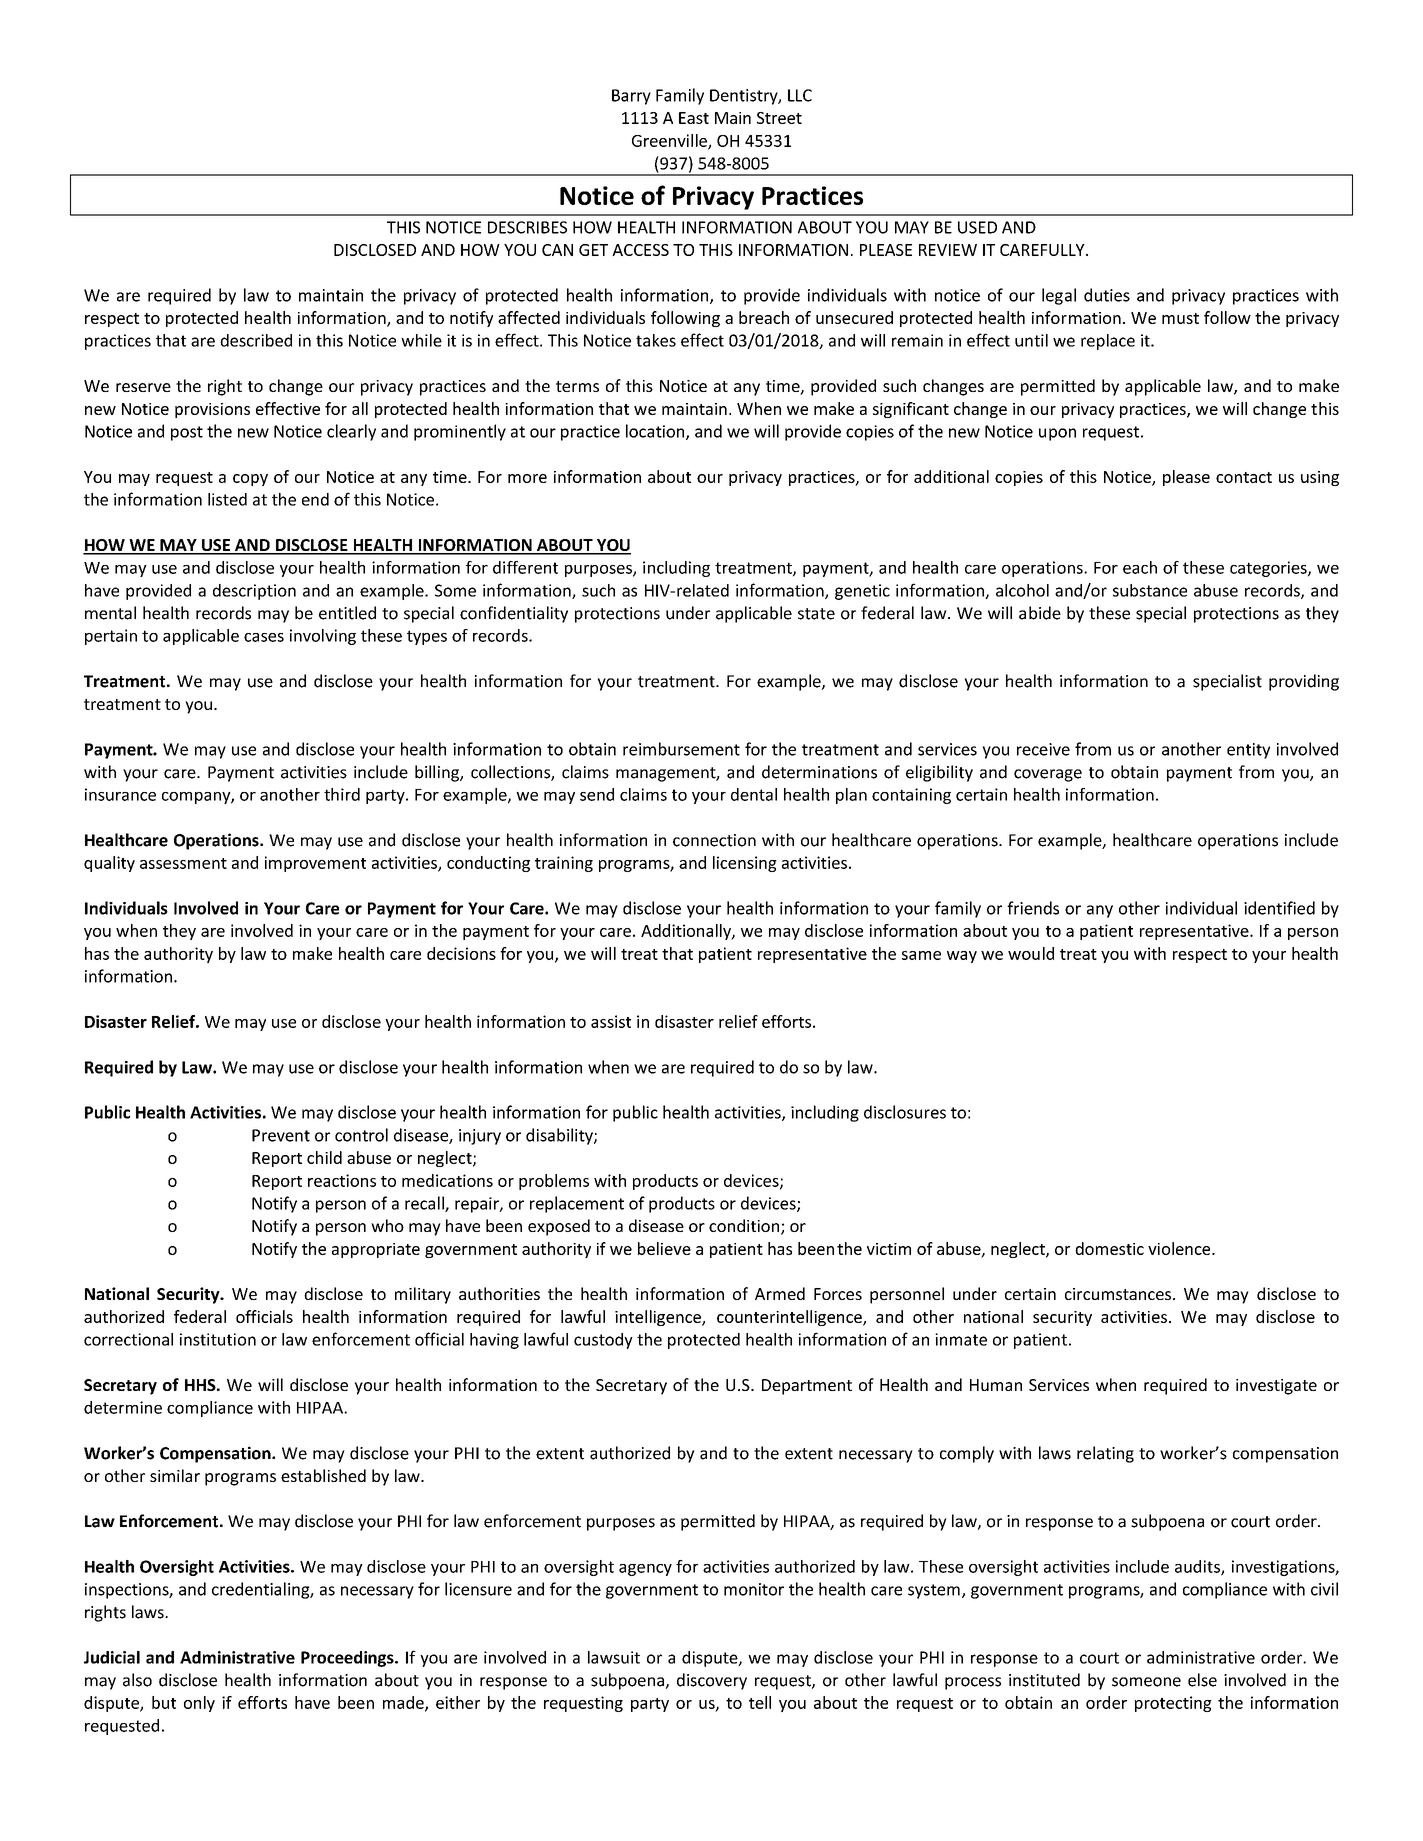 This page has width=1423, height=1841. Describe the element at coordinates (694, 118) in the page. I see `East` at that location.
